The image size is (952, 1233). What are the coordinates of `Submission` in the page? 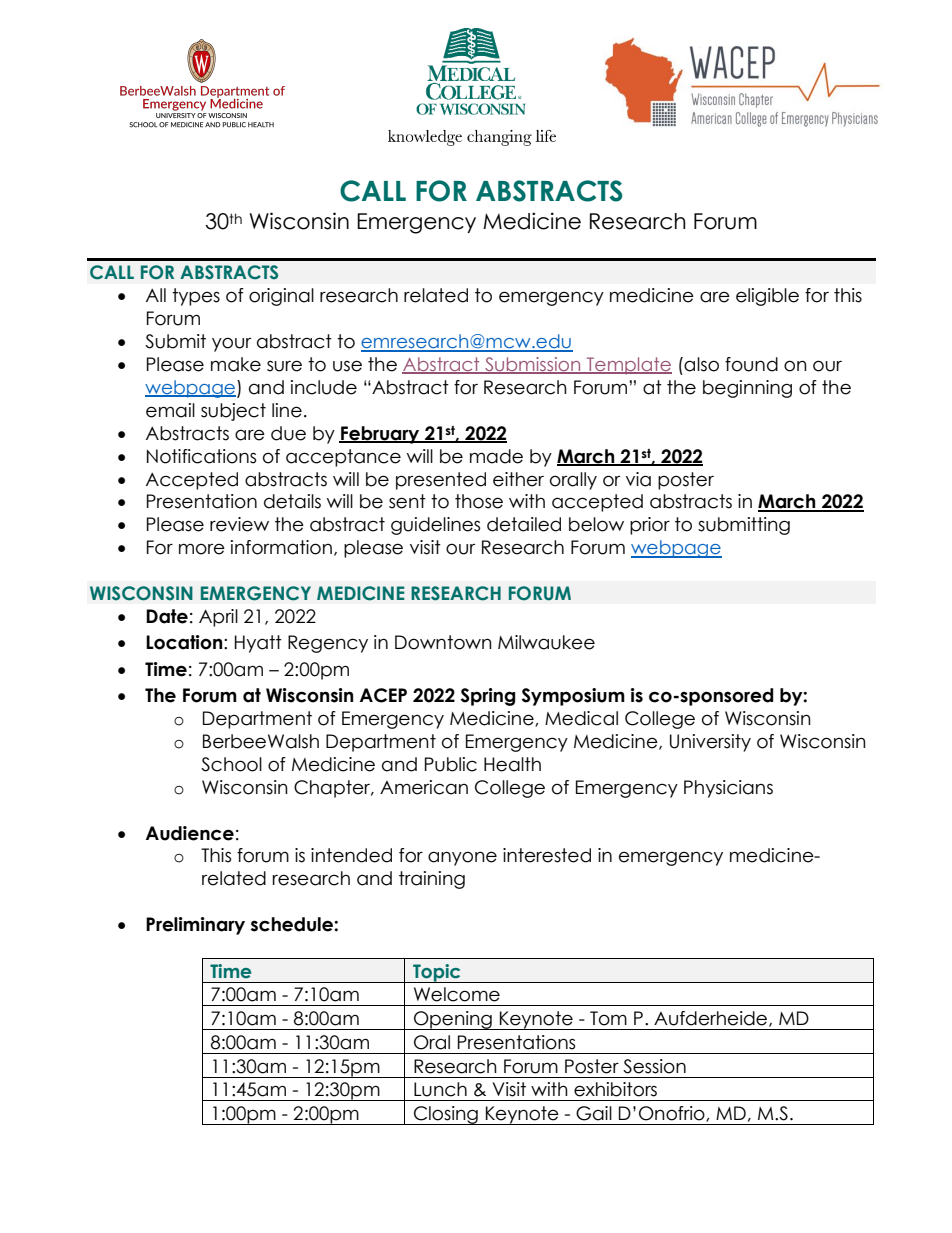 It's located at (533, 365).
